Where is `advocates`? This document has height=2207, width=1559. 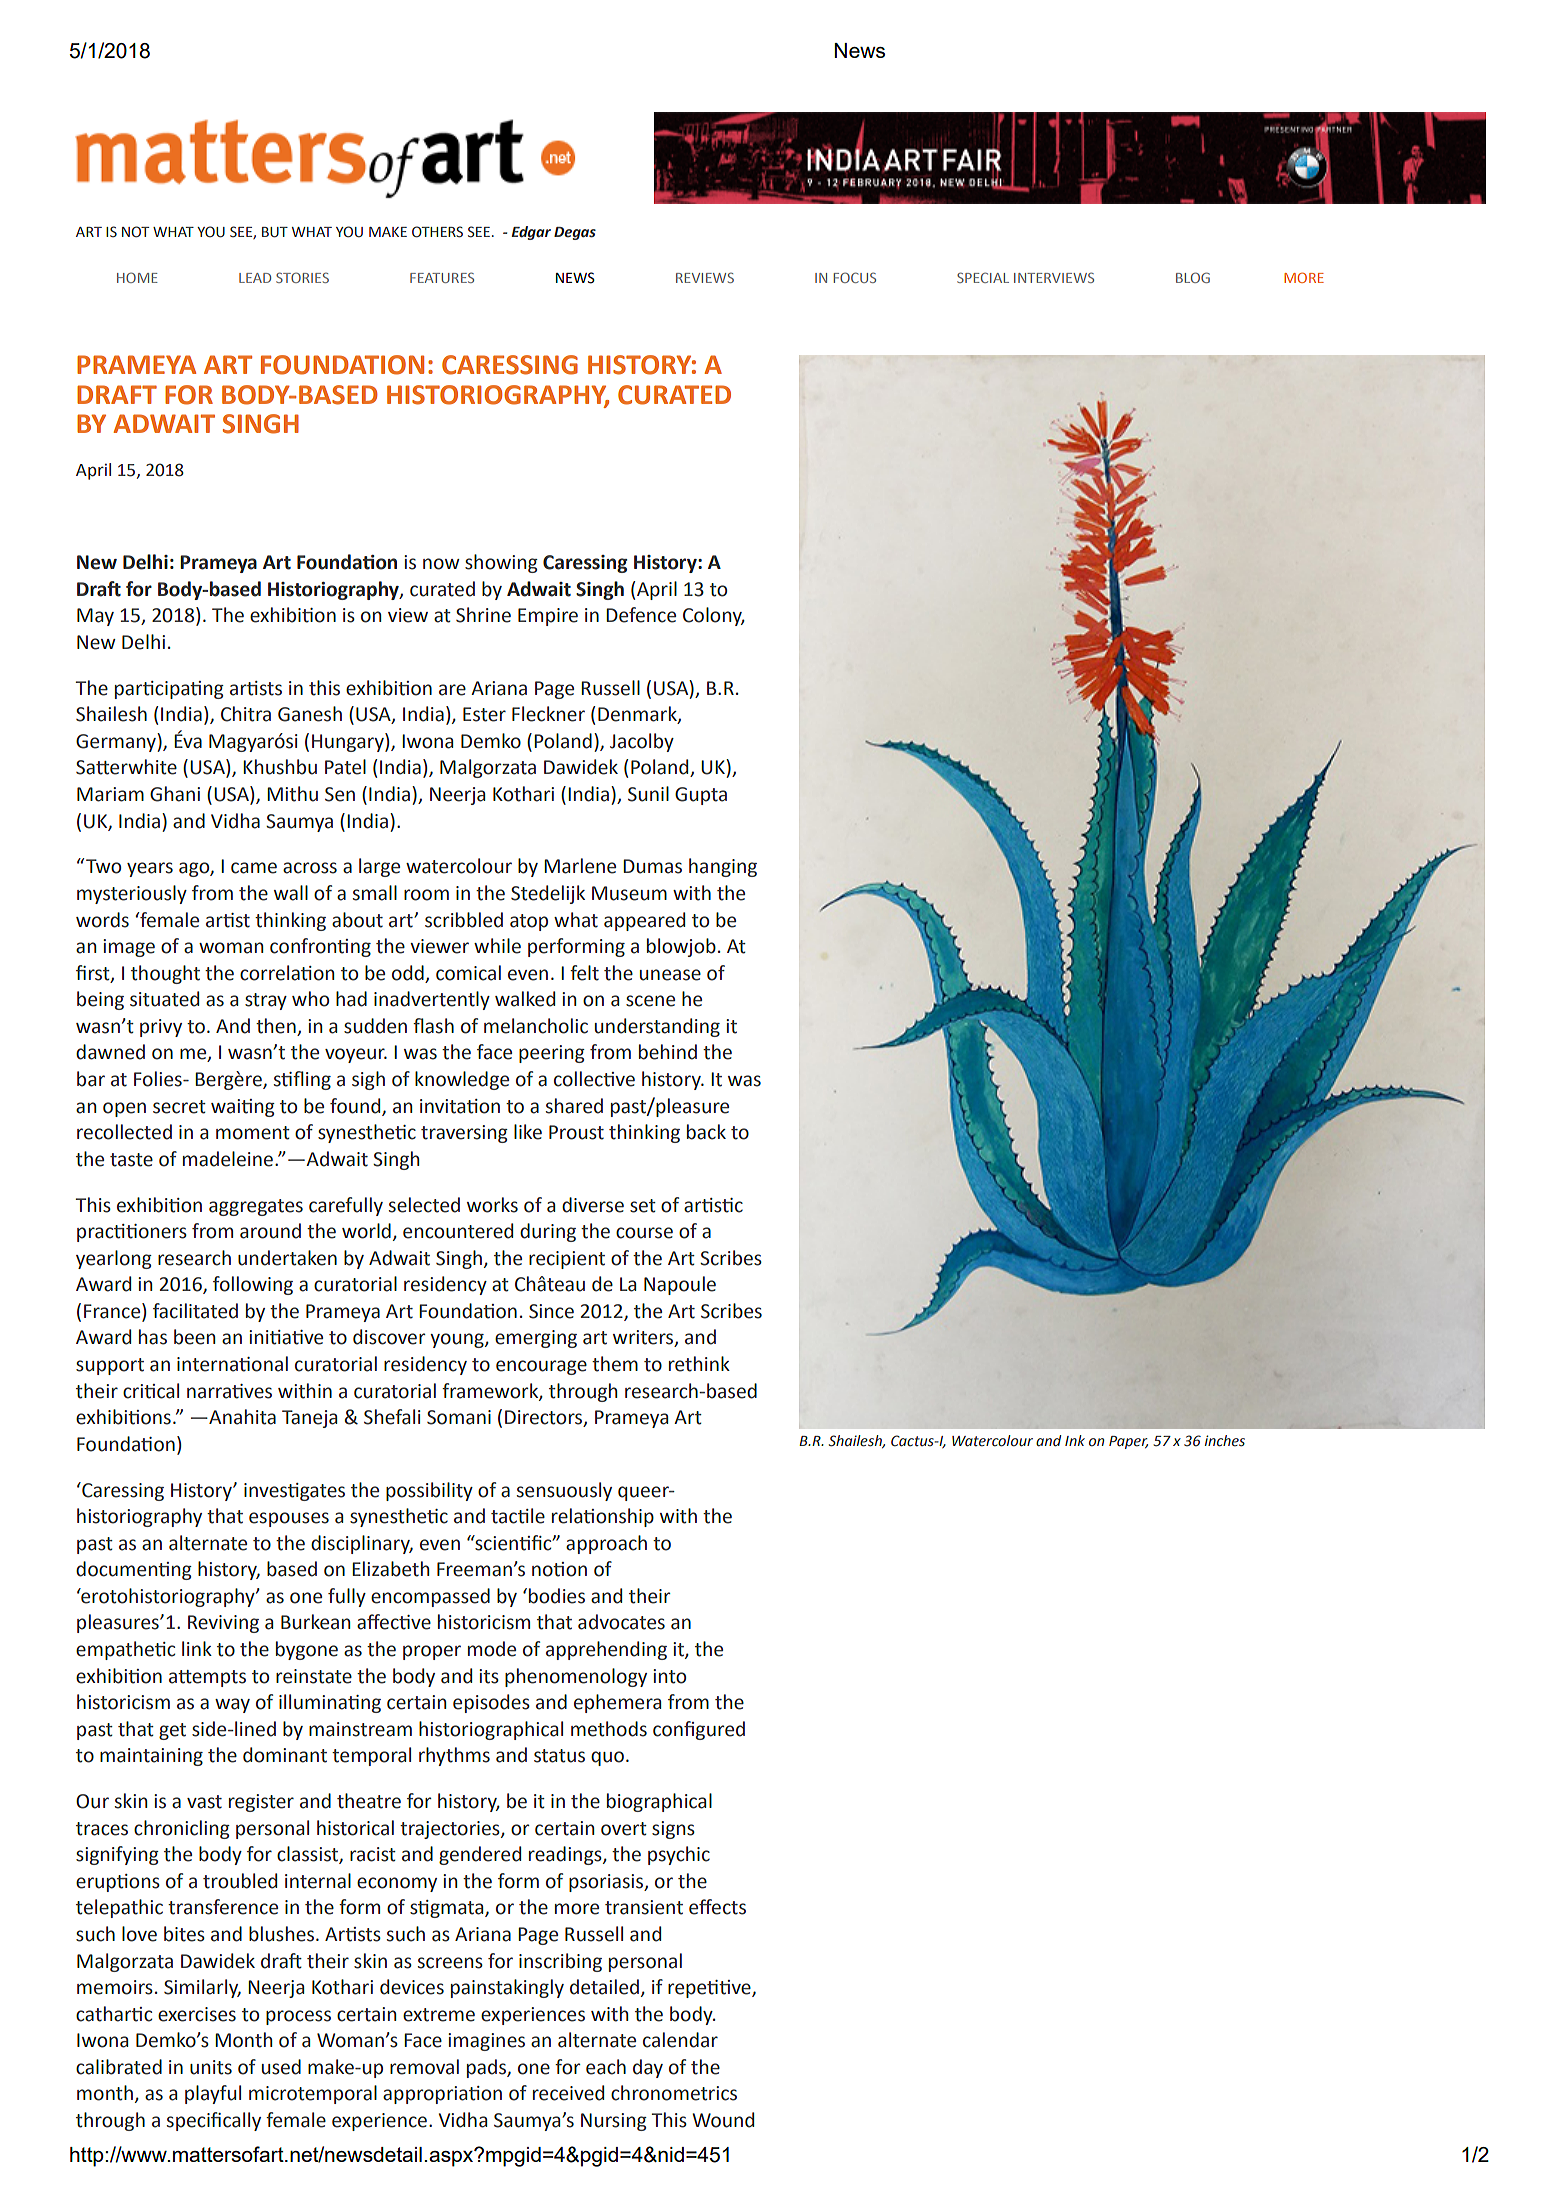 advocates is located at coordinates (621, 1622).
